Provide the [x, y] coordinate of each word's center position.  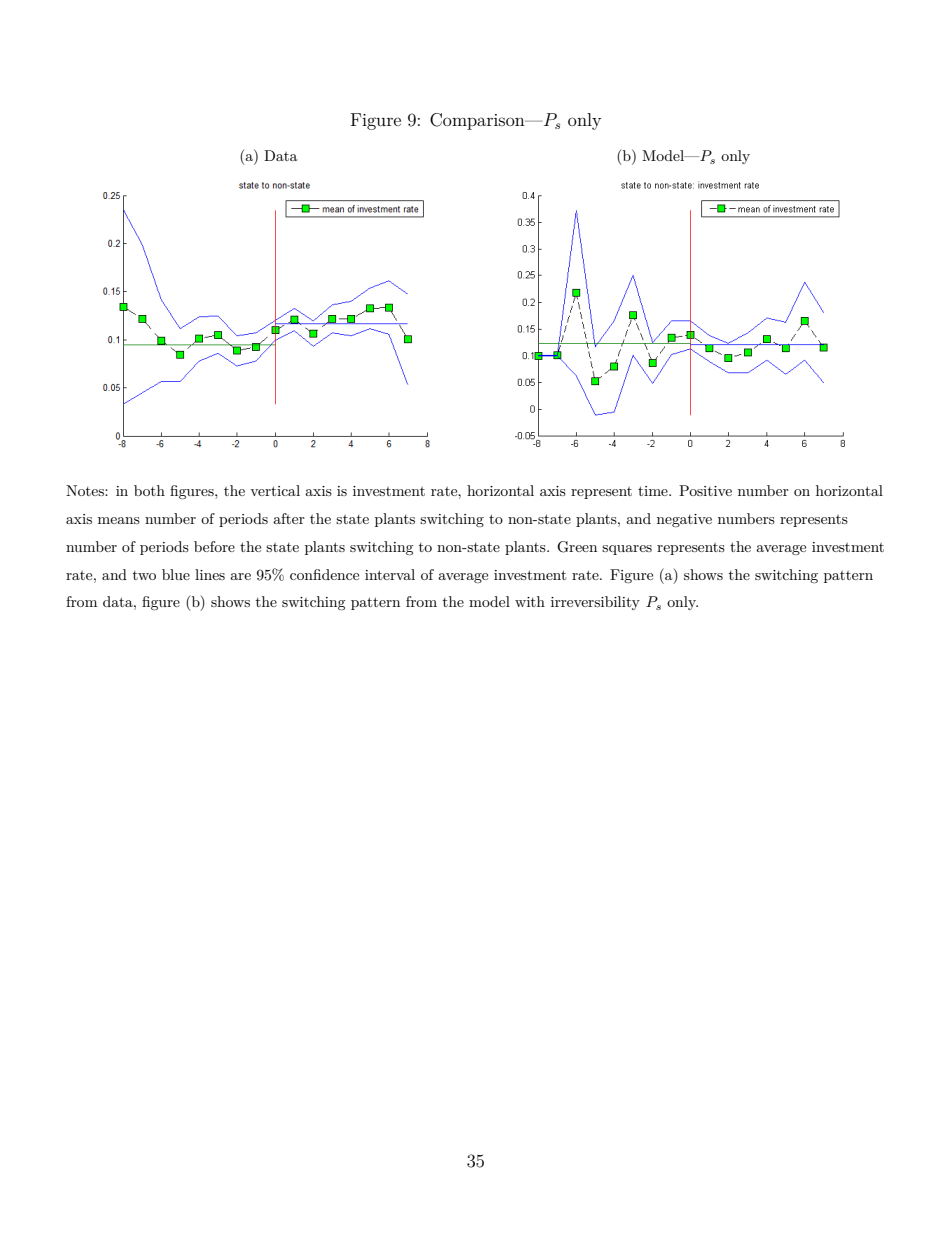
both [149, 490]
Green [577, 547]
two [144, 575]
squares [627, 550]
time [654, 491]
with [530, 601]
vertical [275, 490]
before [214, 546]
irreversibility [595, 603]
